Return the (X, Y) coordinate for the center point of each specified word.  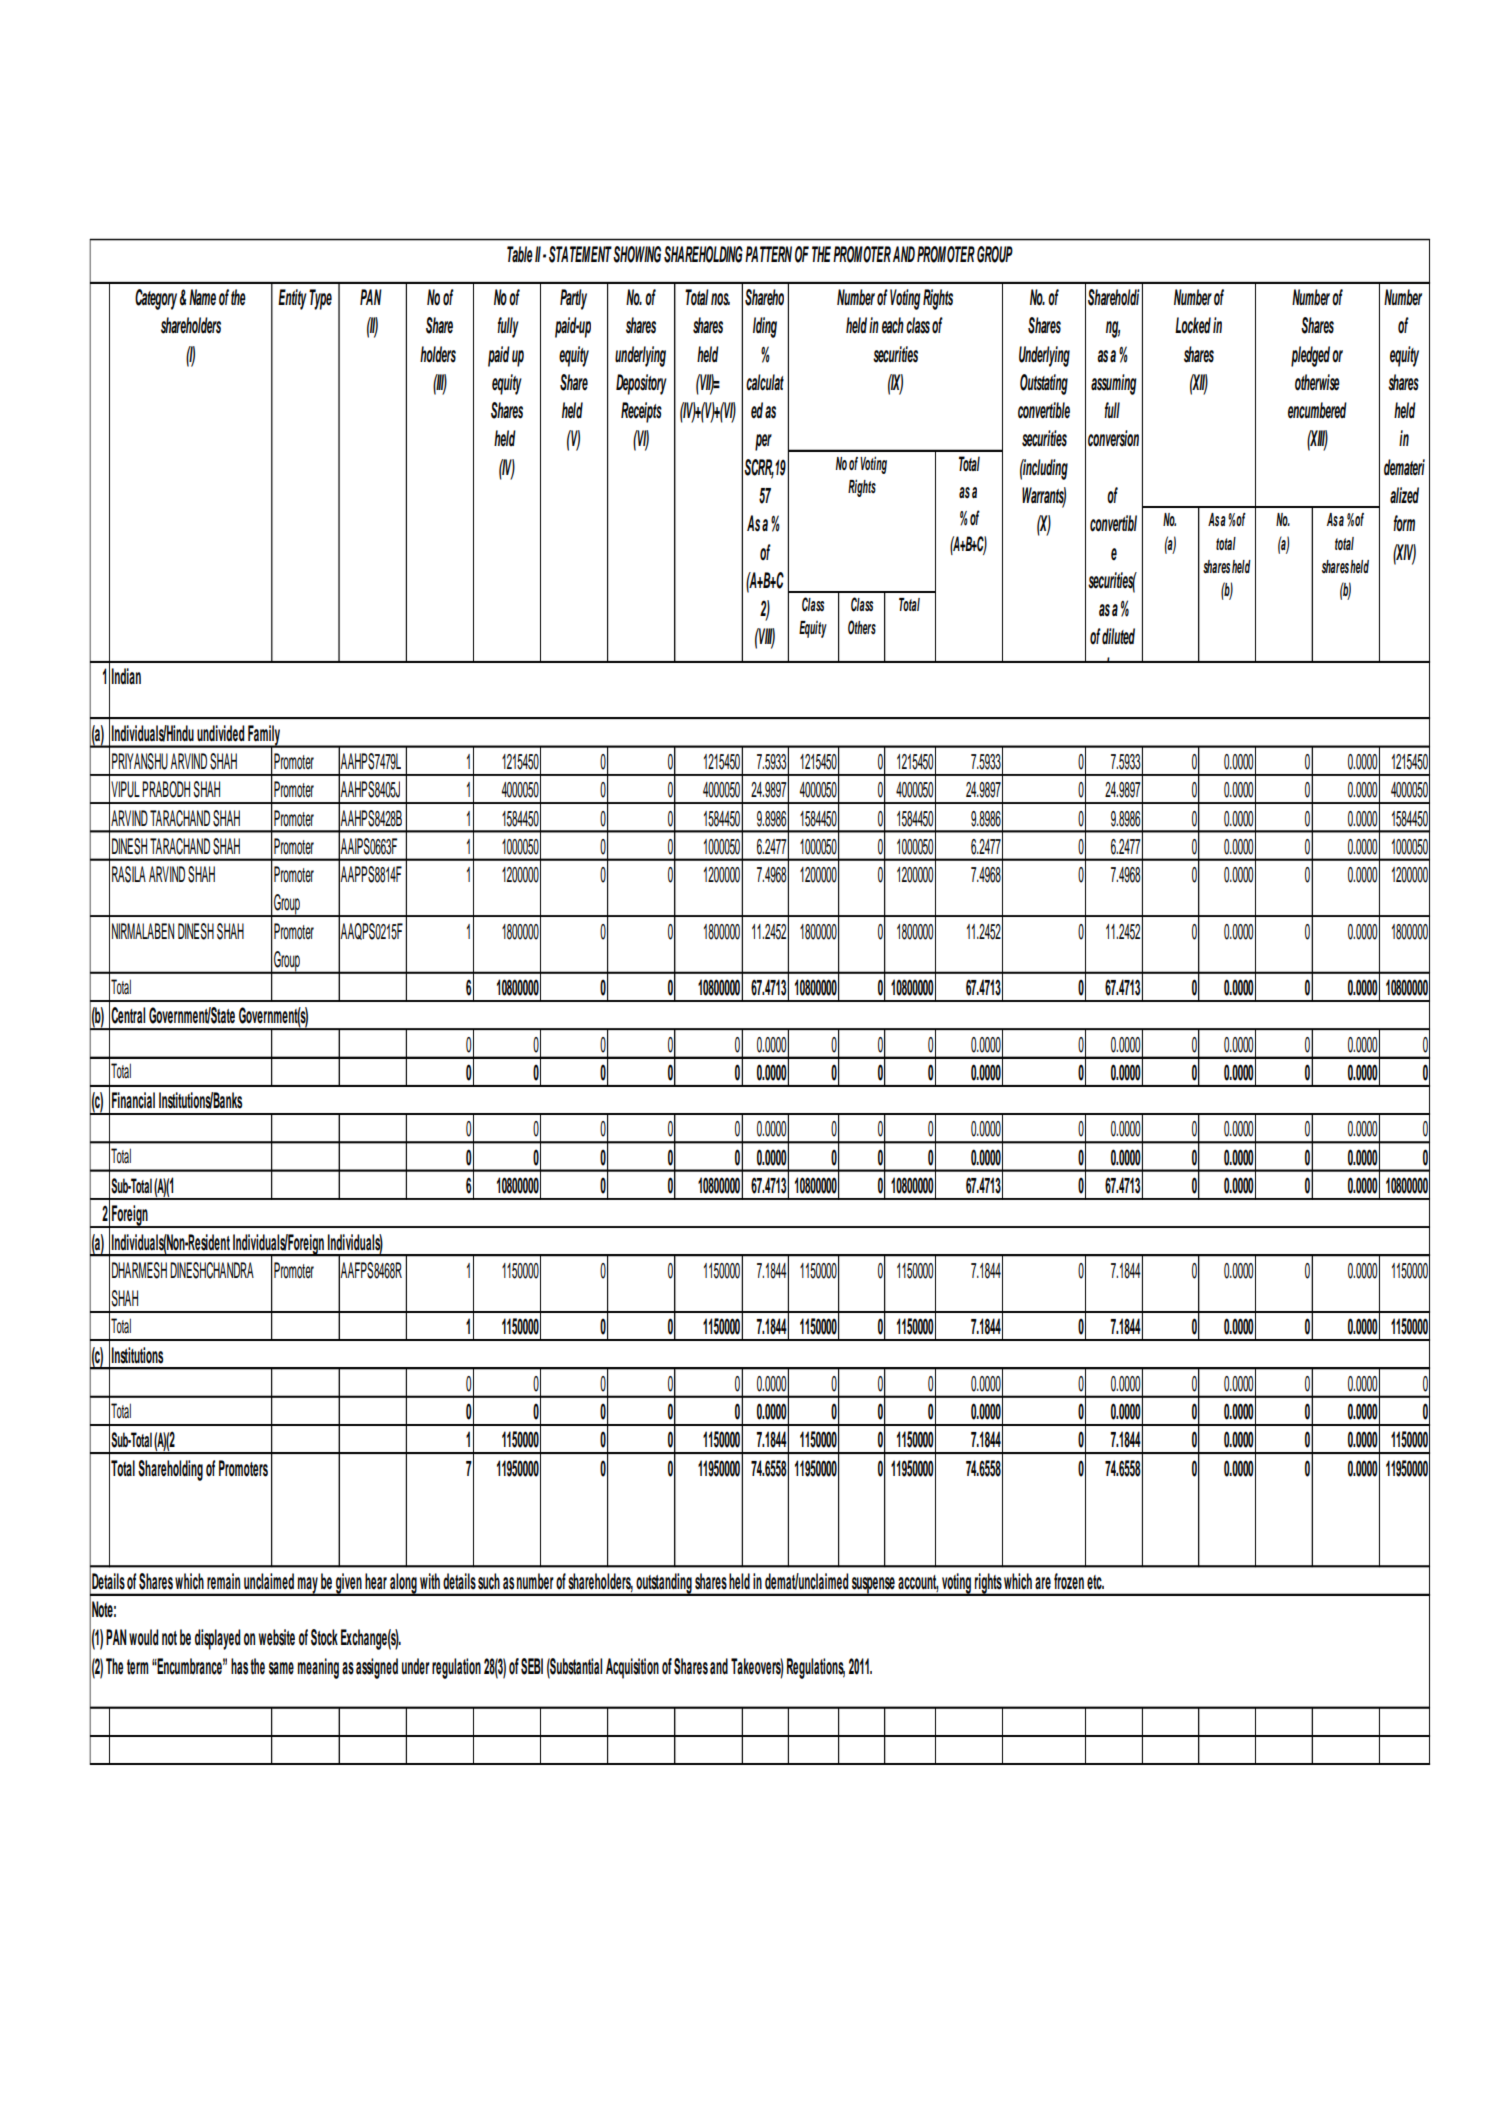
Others (862, 627)
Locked (1193, 325)
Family (264, 736)
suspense (873, 1586)
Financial (133, 1100)
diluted (1118, 636)
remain (223, 1581)
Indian (126, 676)
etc (1095, 1582)
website (276, 1637)
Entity (292, 299)
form (1404, 523)
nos (720, 299)
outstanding (664, 1584)
